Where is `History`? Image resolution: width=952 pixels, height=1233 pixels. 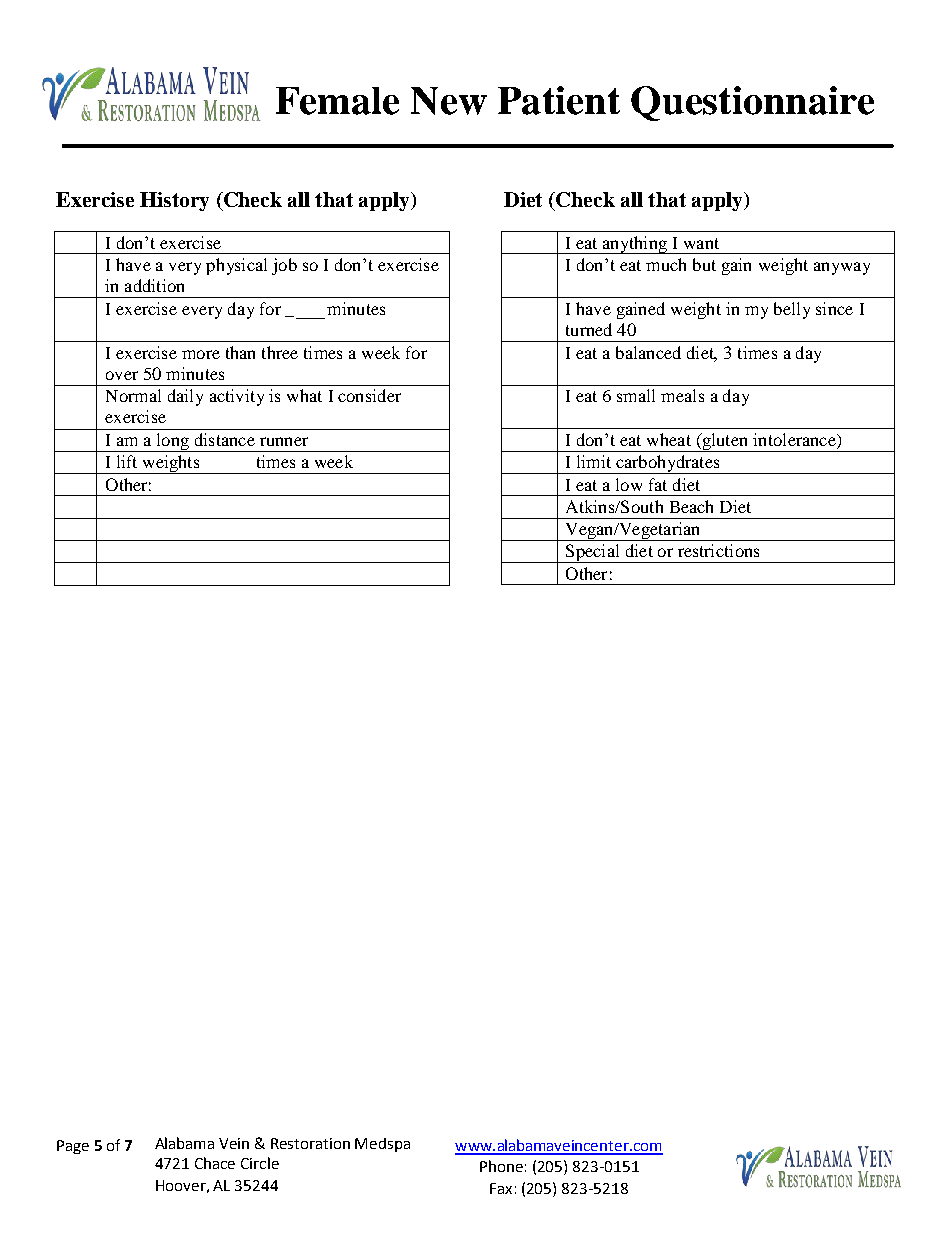
History is located at coordinates (174, 201).
